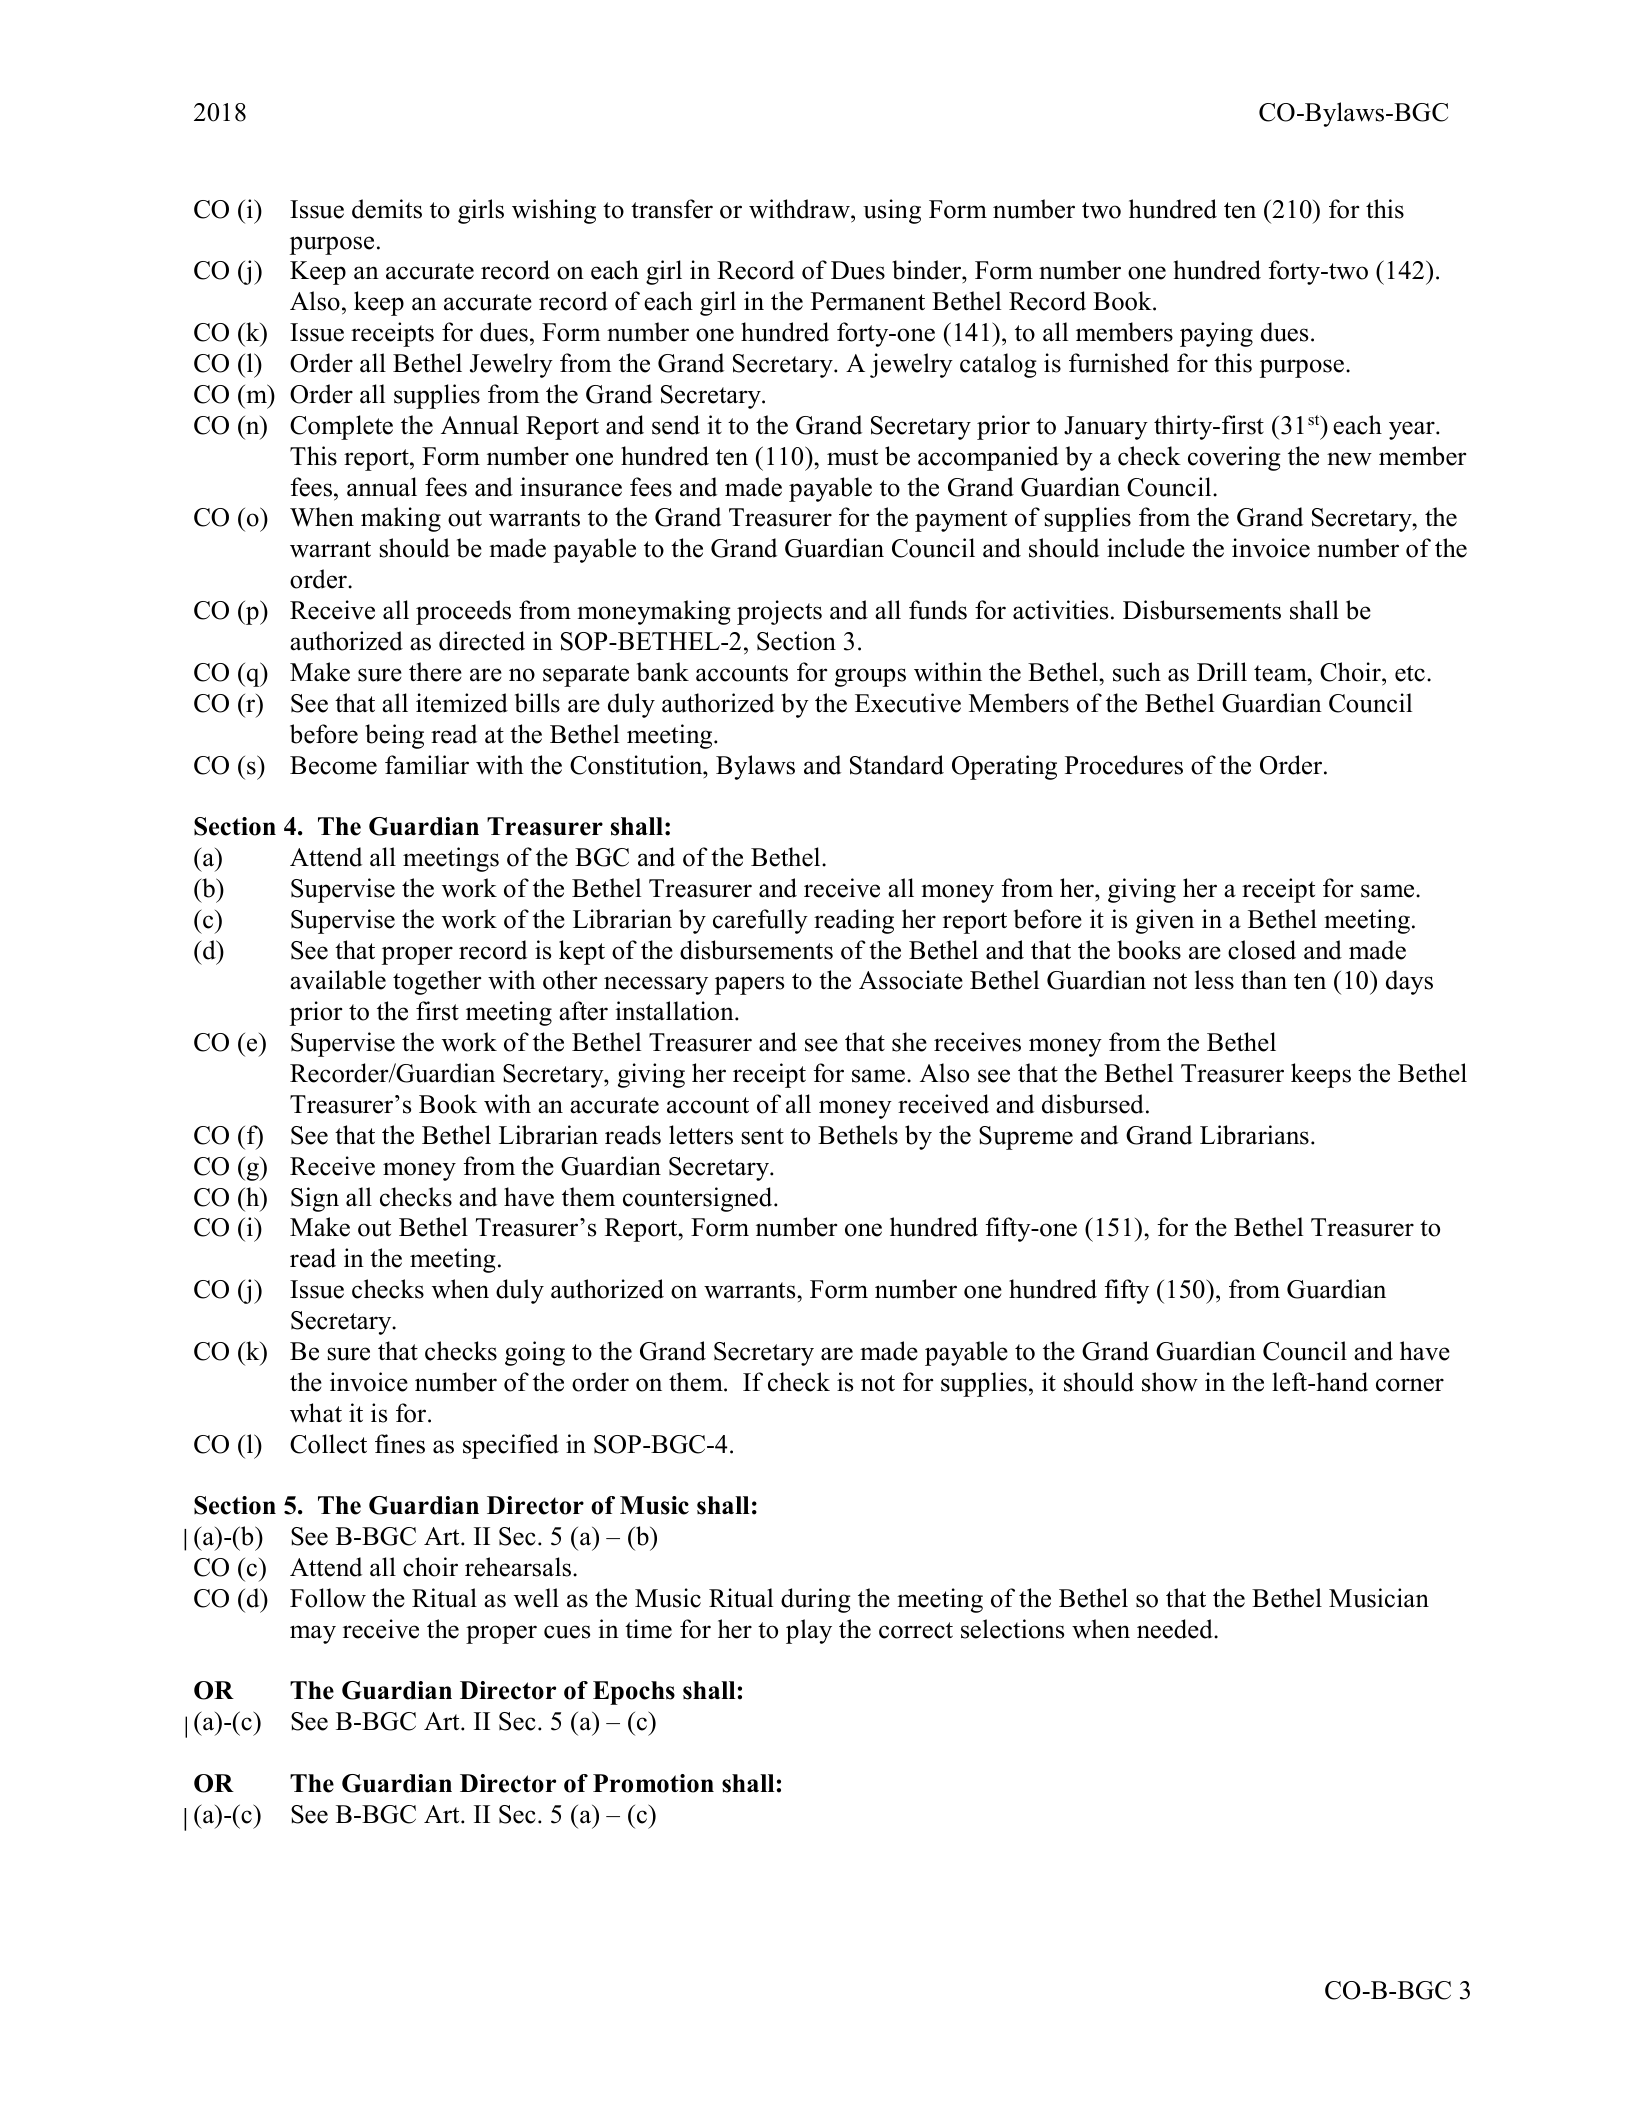 The height and width of the image is (2126, 1643). I want to click on paying, so click(1216, 334).
